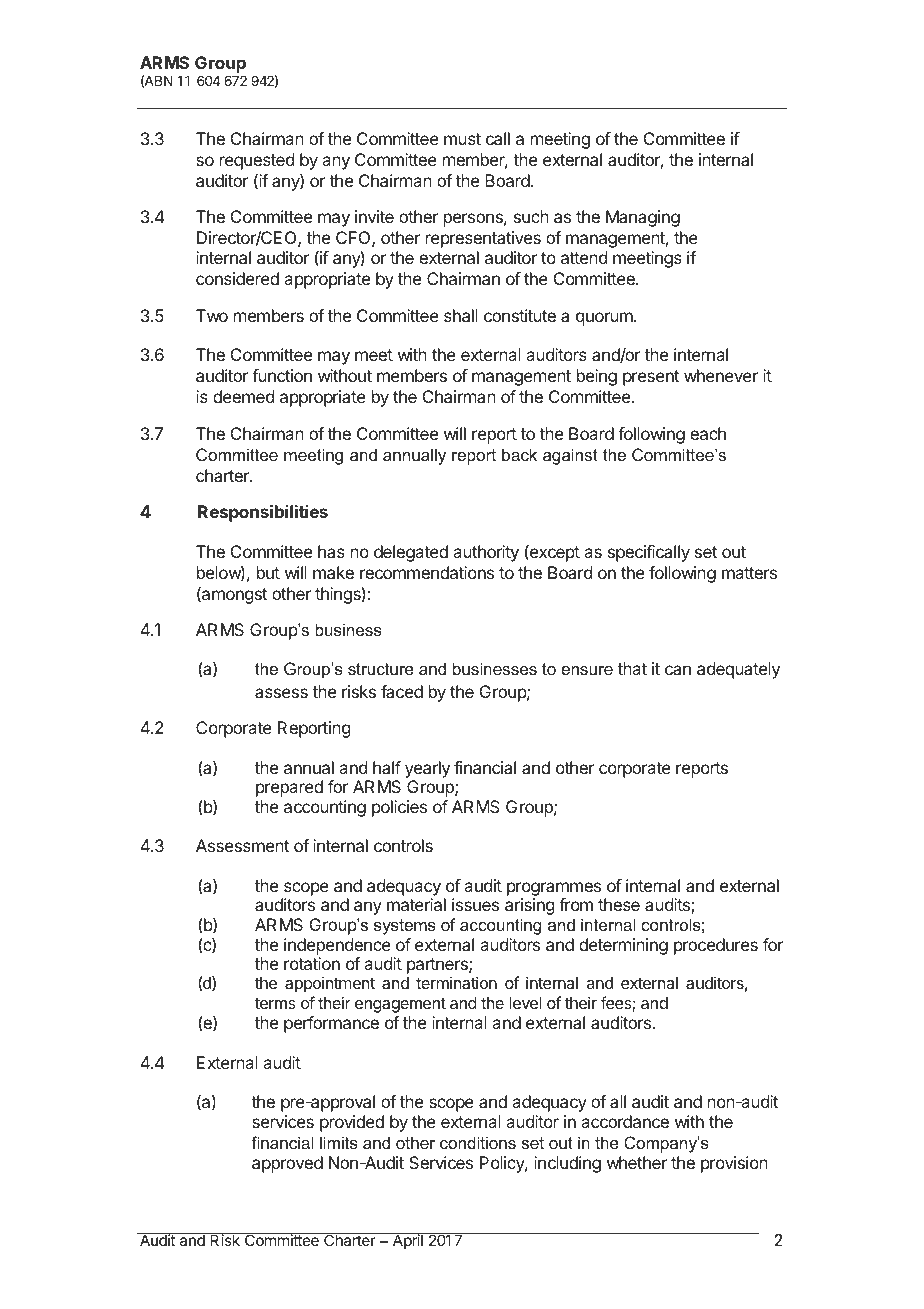  What do you see at coordinates (643, 218) in the screenshot?
I see `Managing` at bounding box center [643, 218].
